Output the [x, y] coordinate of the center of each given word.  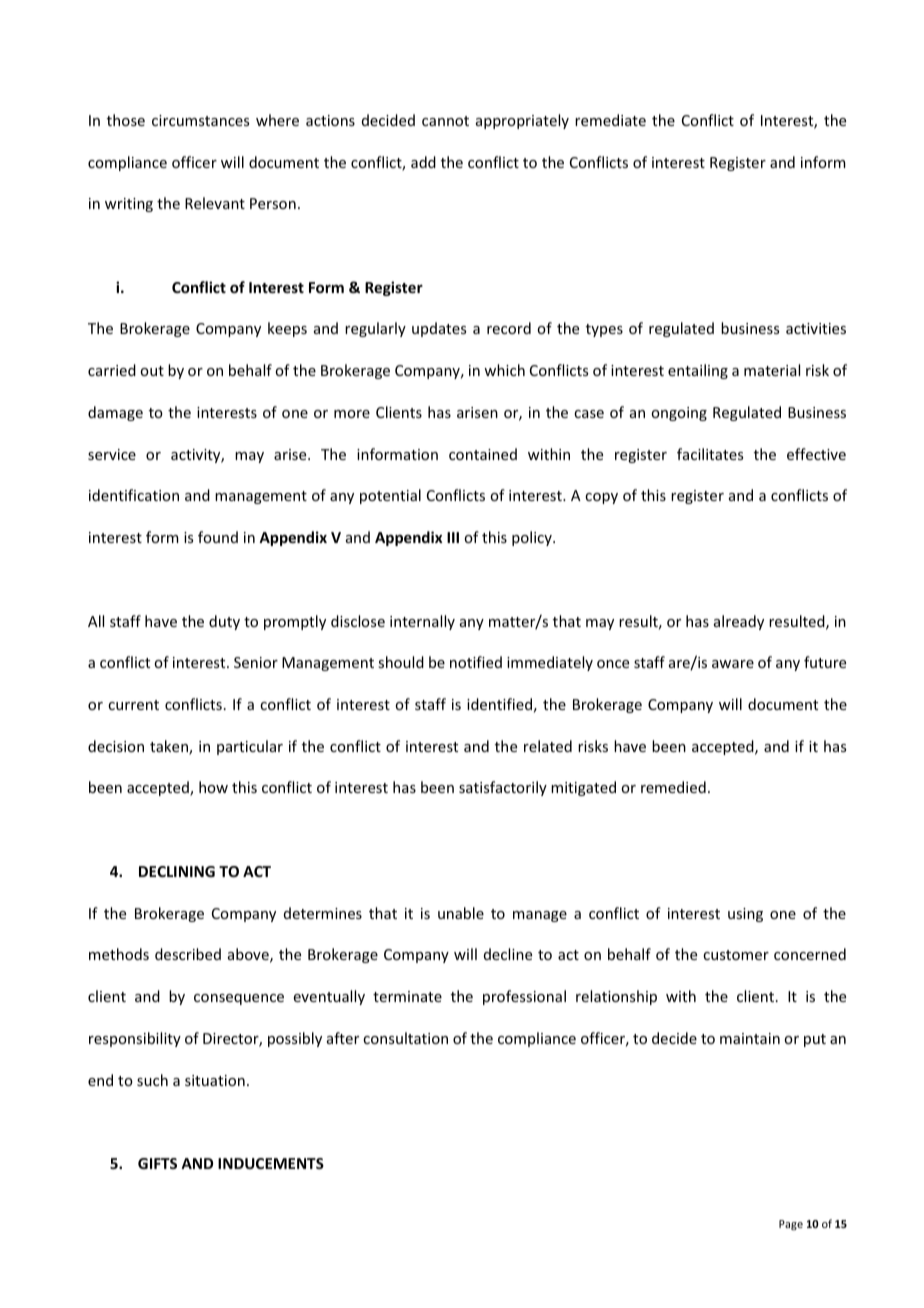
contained [483, 454]
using [745, 915]
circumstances [200, 120]
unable [461, 913]
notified [476, 662]
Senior [256, 662]
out [152, 371]
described [188, 954]
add [423, 162]
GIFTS [157, 1163]
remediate [610, 120]
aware [733, 664]
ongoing [679, 414]
